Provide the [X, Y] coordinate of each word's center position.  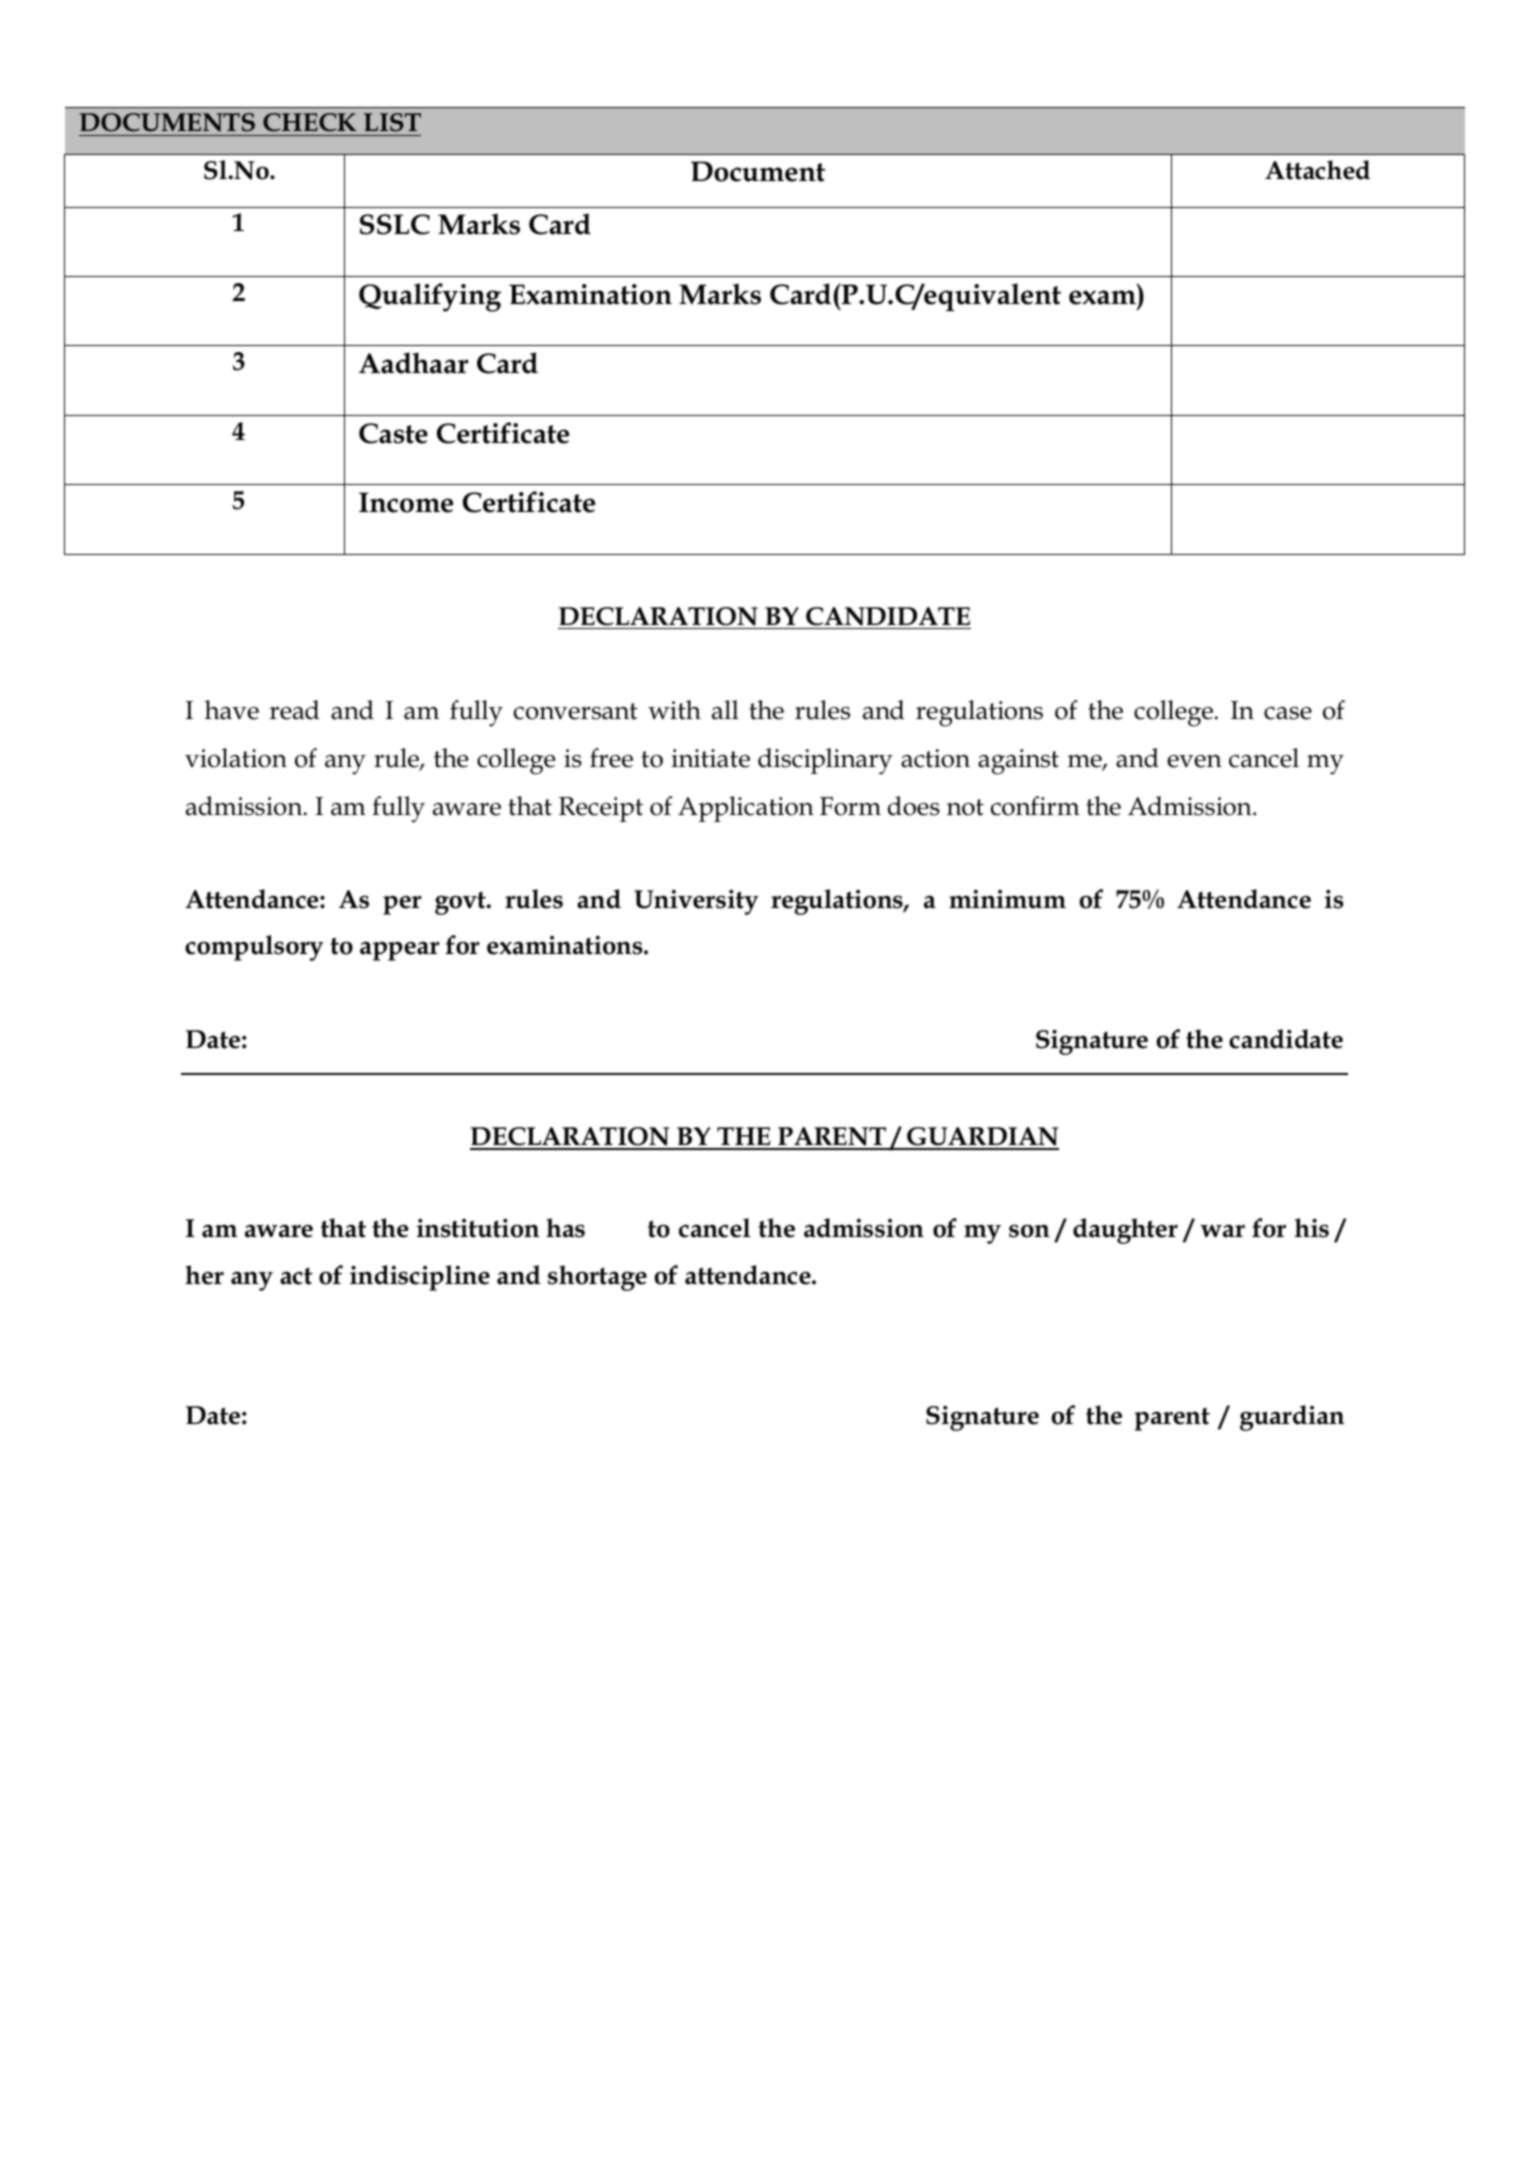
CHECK [310, 122]
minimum [1007, 899]
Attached [1317, 170]
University [696, 902]
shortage [597, 1278]
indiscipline [420, 1278]
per [402, 905]
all [725, 710]
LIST [392, 122]
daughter [1125, 1231]
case [1288, 713]
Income [406, 502]
